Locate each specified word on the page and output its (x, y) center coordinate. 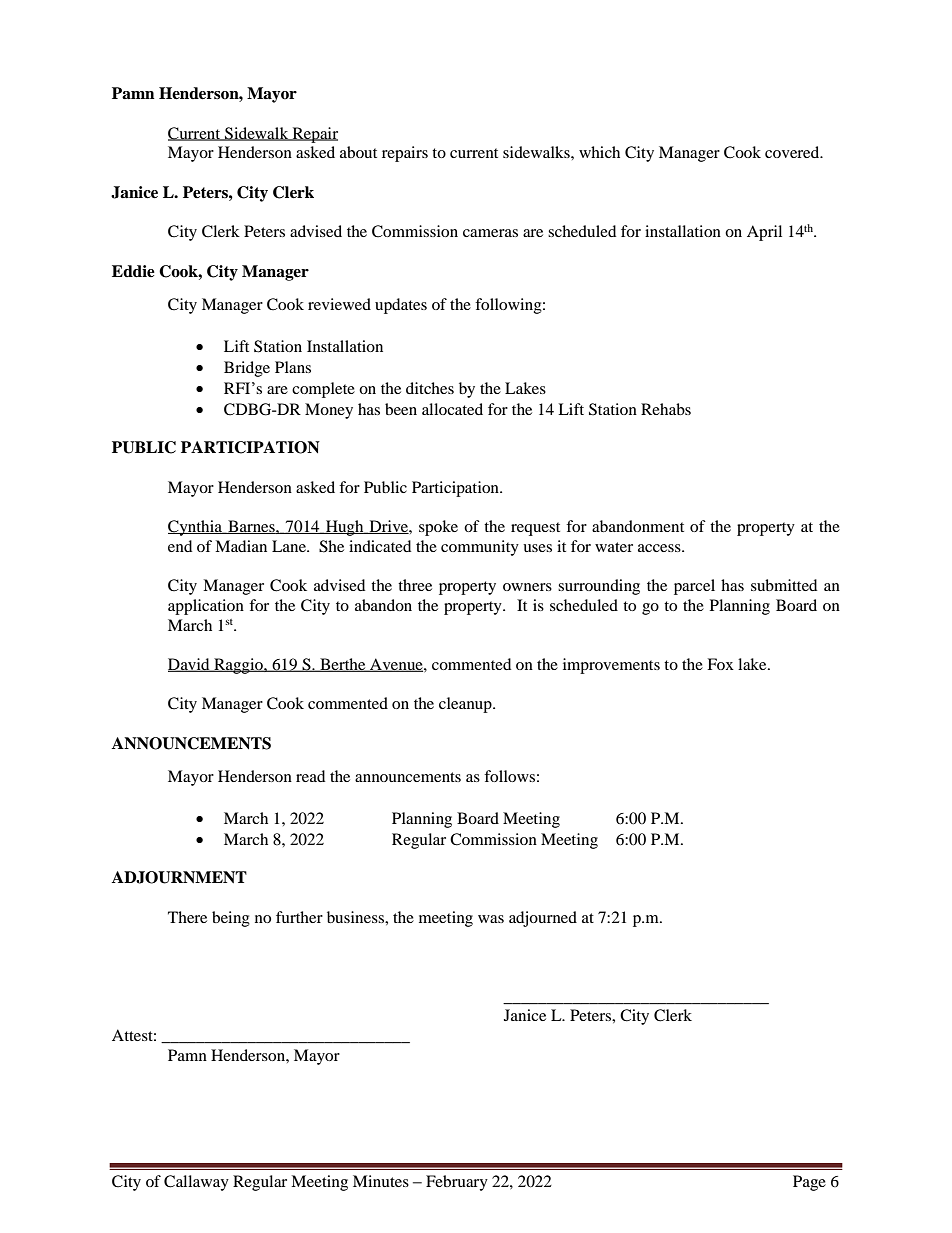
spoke (438, 528)
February (457, 1183)
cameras (490, 233)
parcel (694, 587)
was (491, 919)
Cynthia (196, 528)
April (764, 233)
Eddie (133, 271)
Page (809, 1183)
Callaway (196, 1183)
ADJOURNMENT (179, 877)
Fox (720, 664)
